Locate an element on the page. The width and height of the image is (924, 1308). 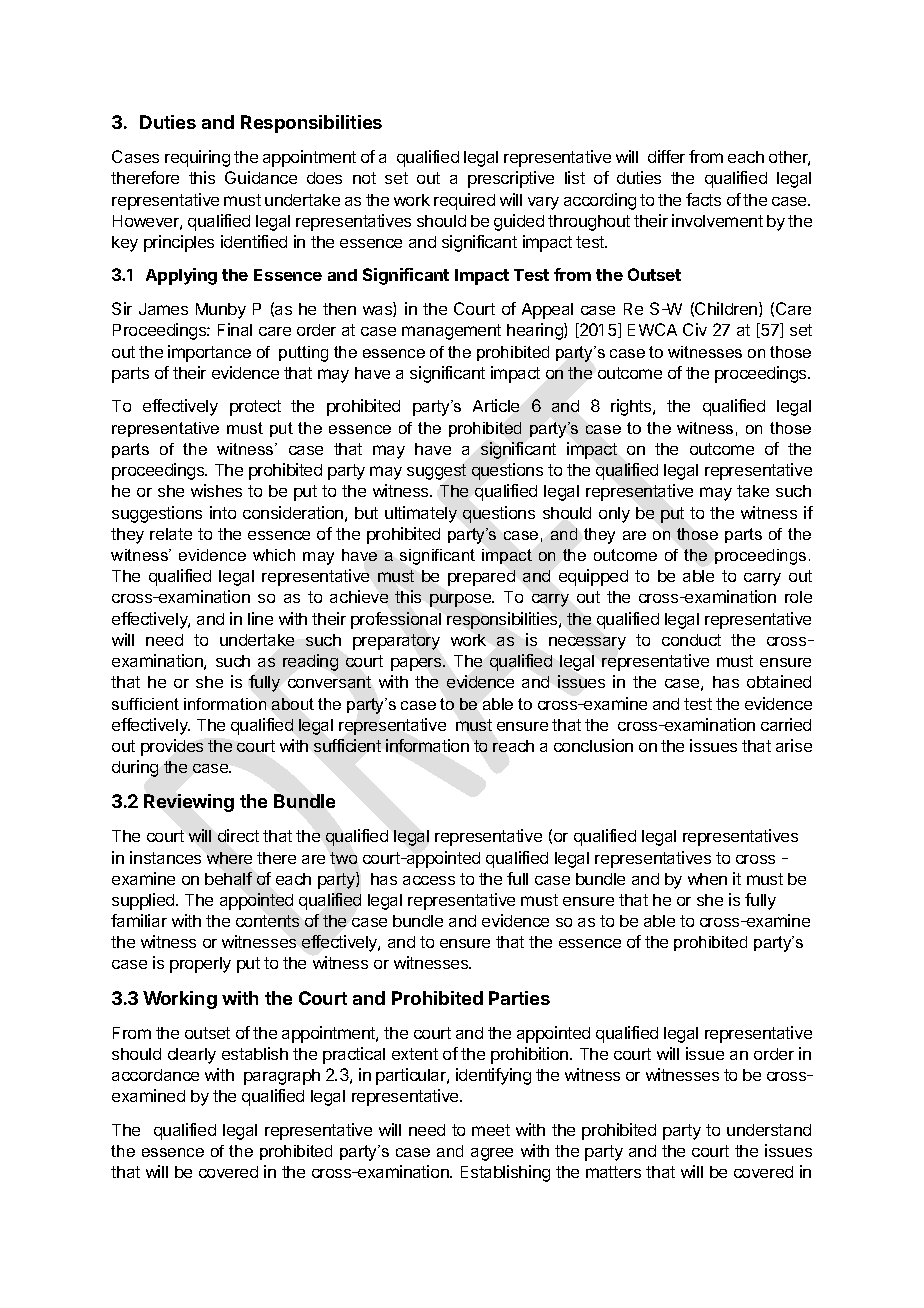
importance is located at coordinates (209, 353).
